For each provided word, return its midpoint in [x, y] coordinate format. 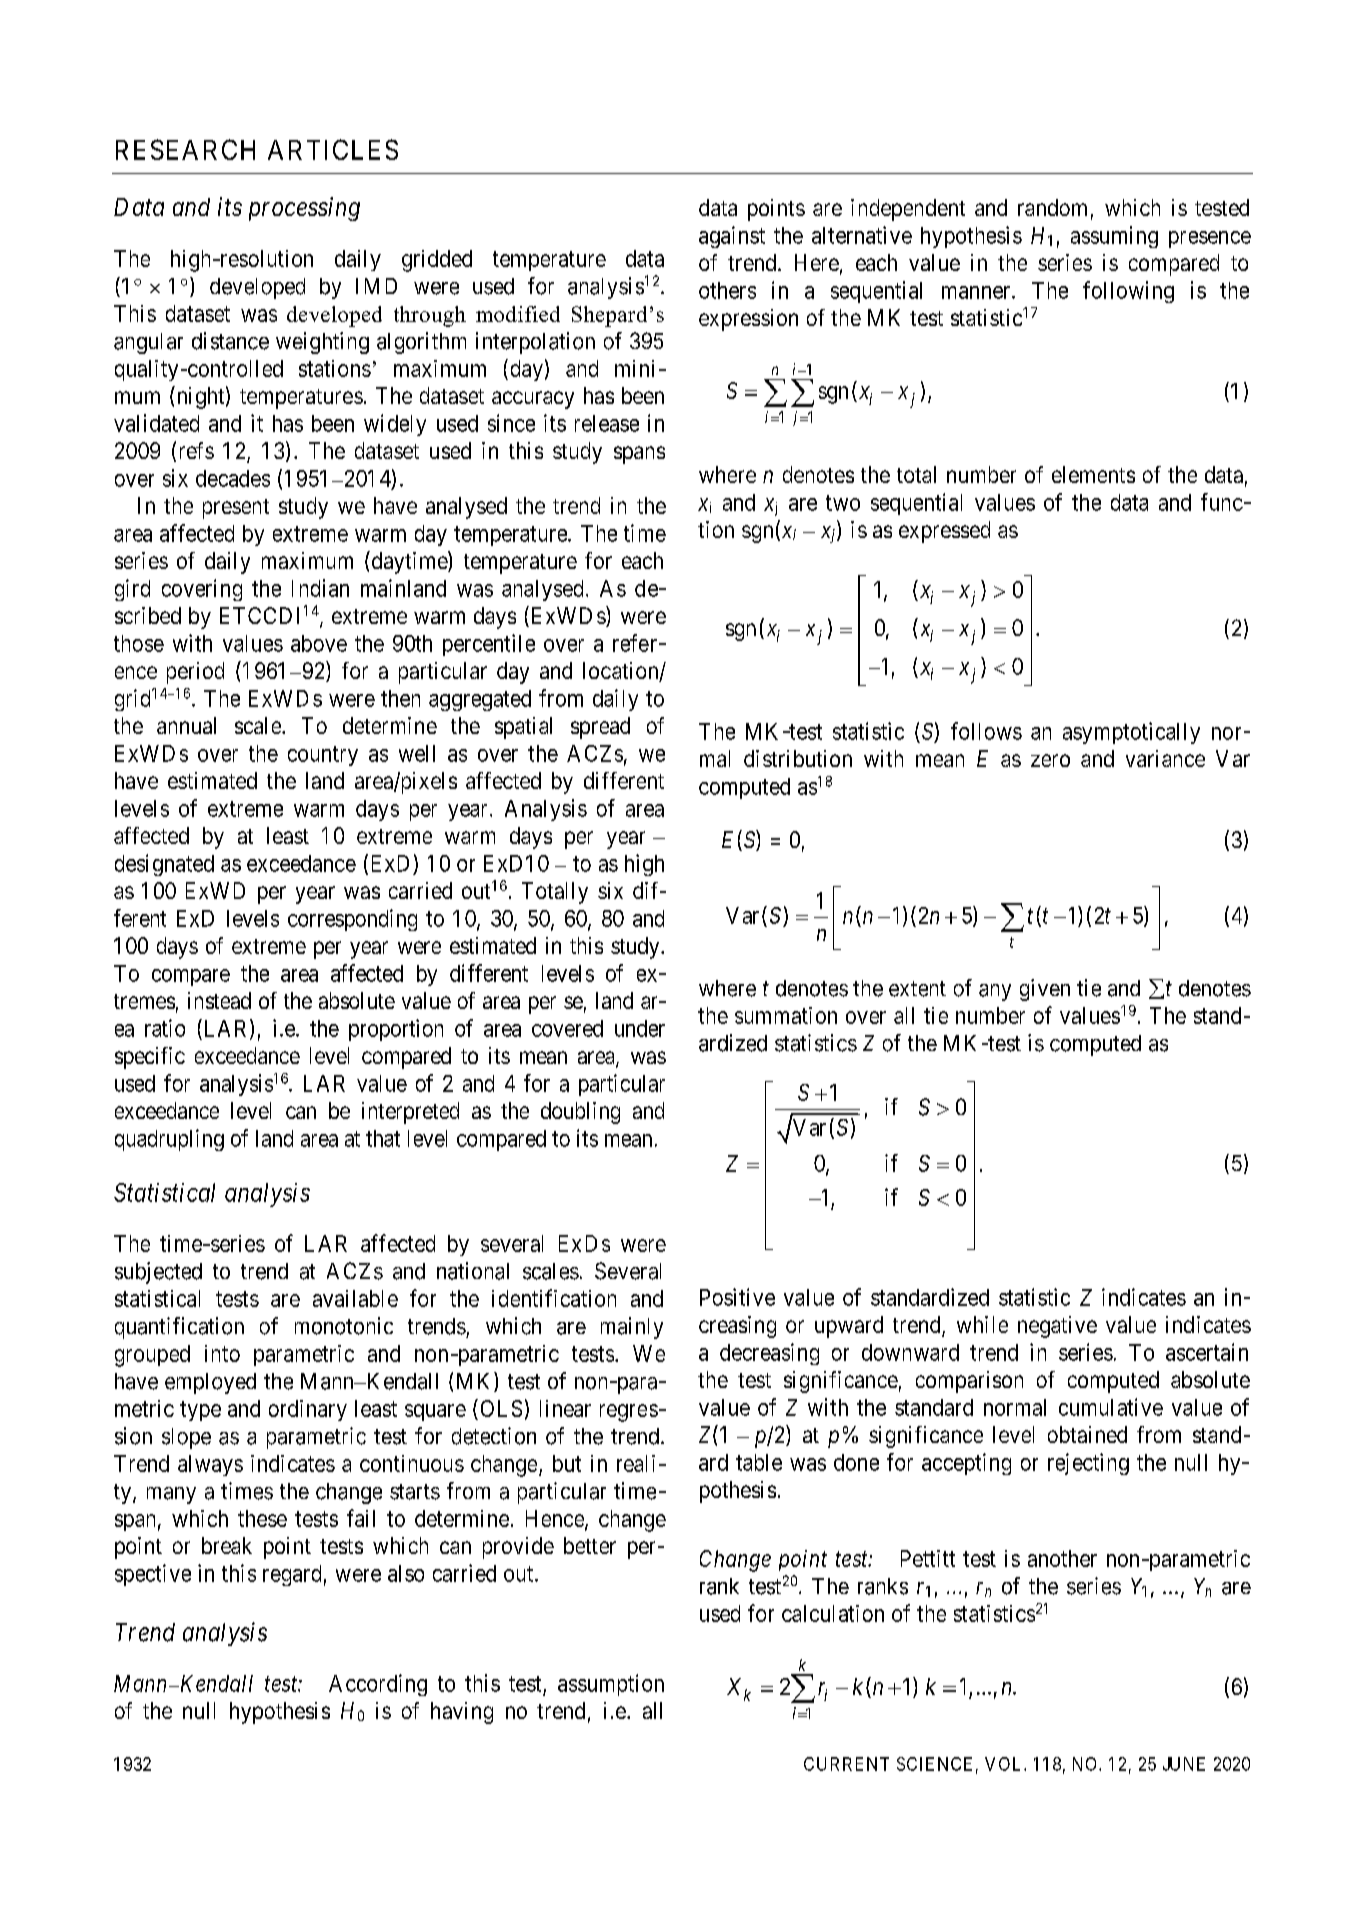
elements [1093, 474]
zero [1050, 760]
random [1052, 207]
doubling [580, 1113]
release [607, 423]
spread [600, 728]
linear [565, 1408]
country [323, 756]
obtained [1087, 1434]
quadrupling [169, 1140]
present [236, 509]
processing [304, 209]
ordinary [308, 1410]
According [378, 1685]
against [732, 237]
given [1045, 990]
